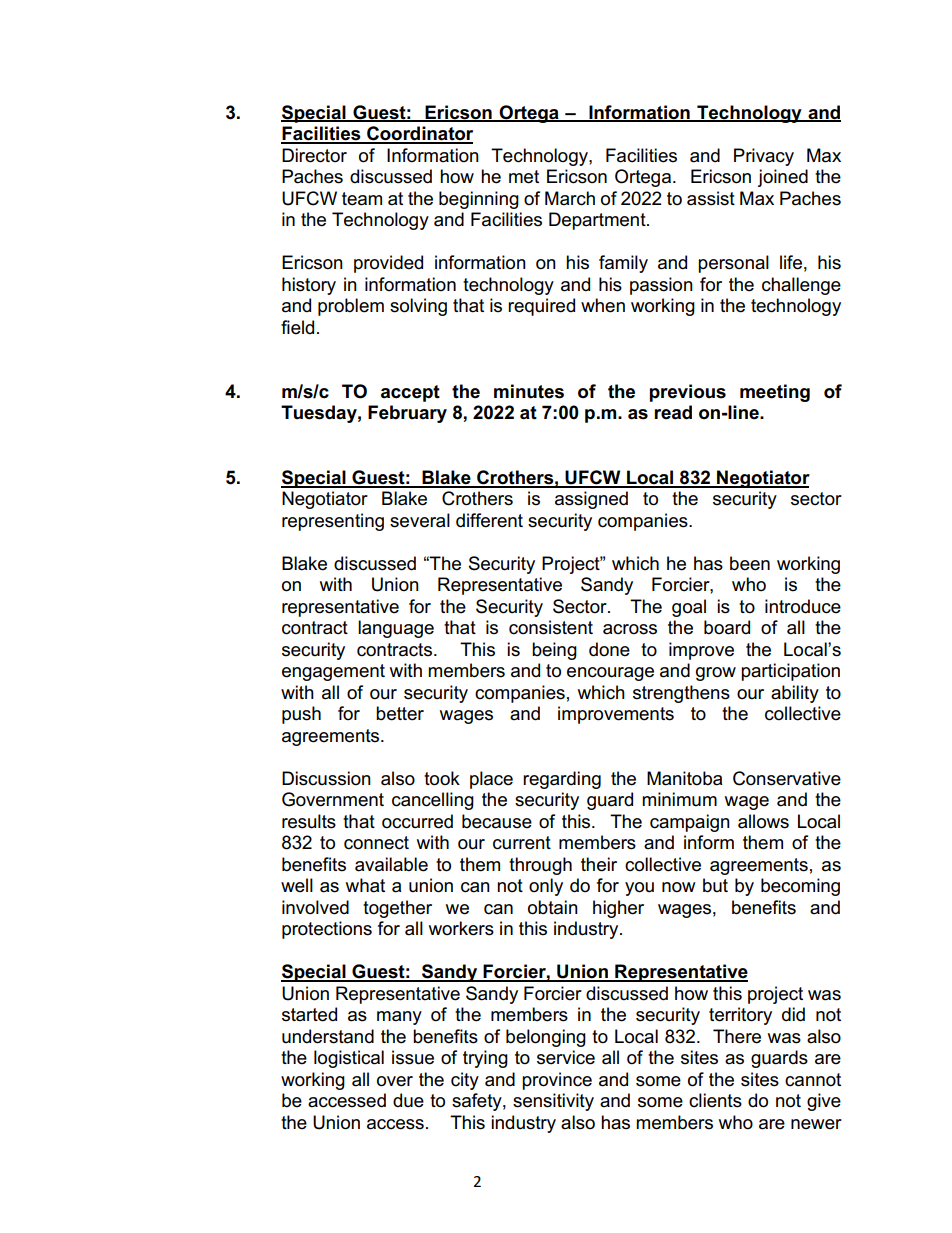 The image size is (952, 1233). I want to click on problem, so click(351, 307).
